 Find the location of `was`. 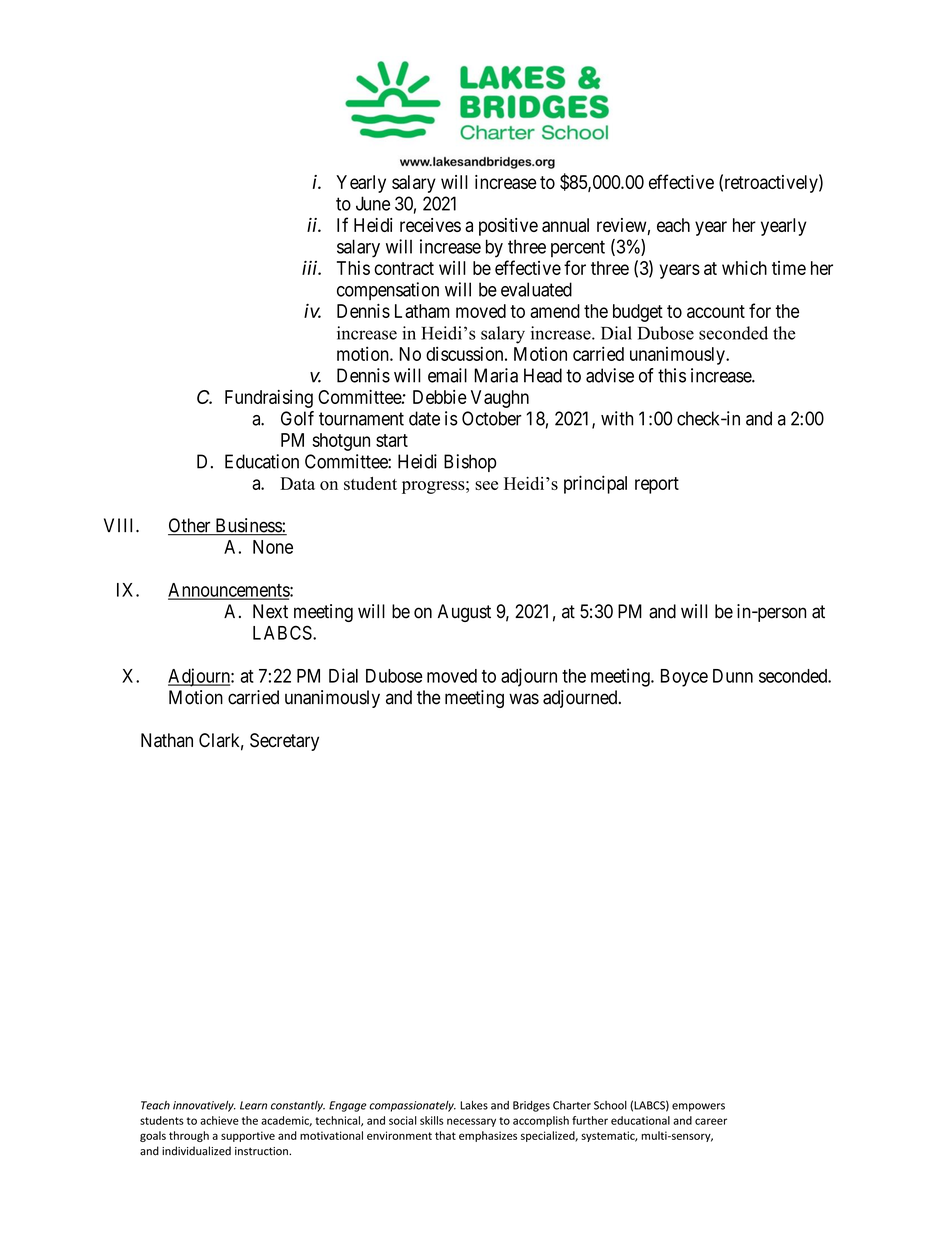

was is located at coordinates (524, 699).
